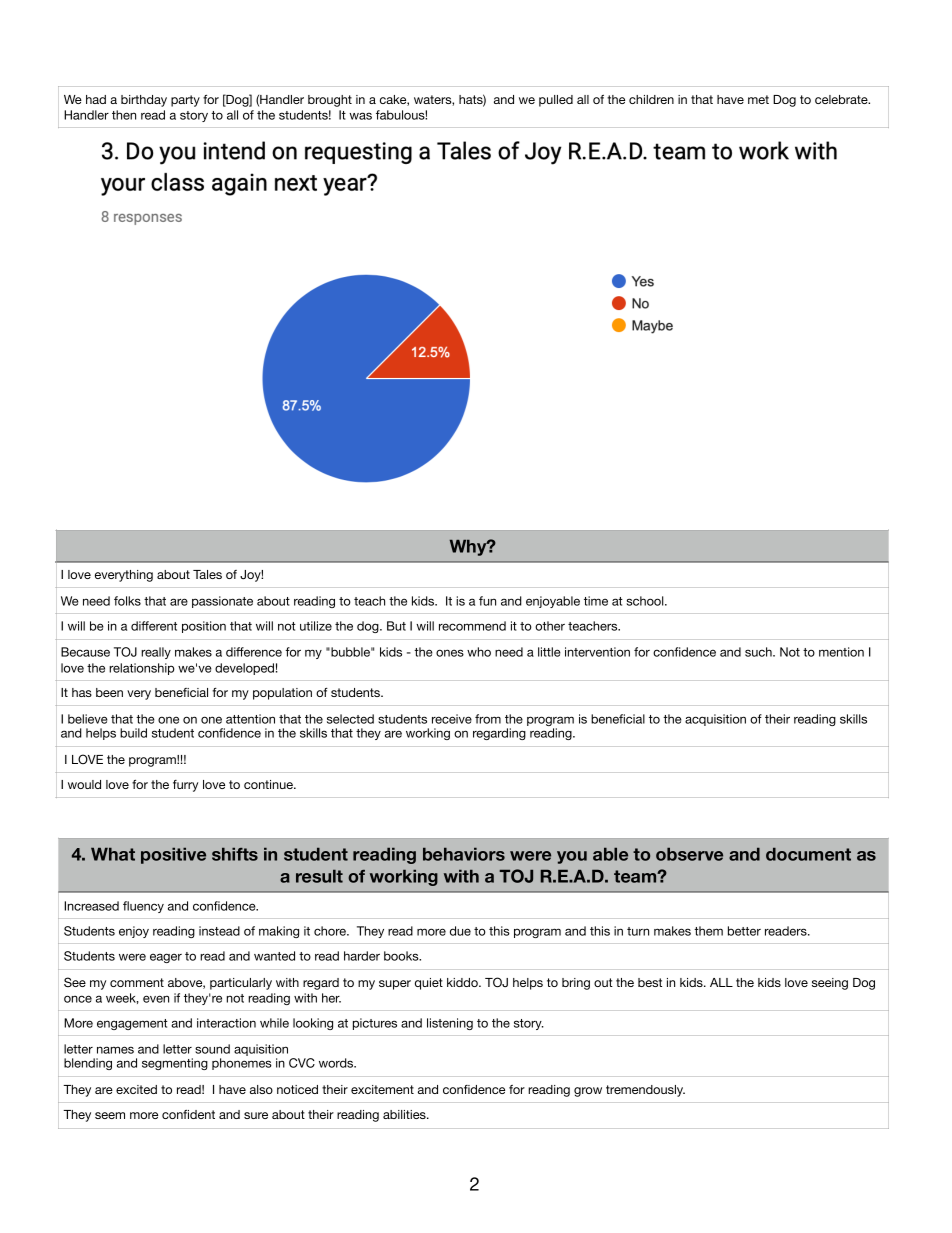  What do you see at coordinates (185, 101) in the screenshot?
I see `party` at bounding box center [185, 101].
